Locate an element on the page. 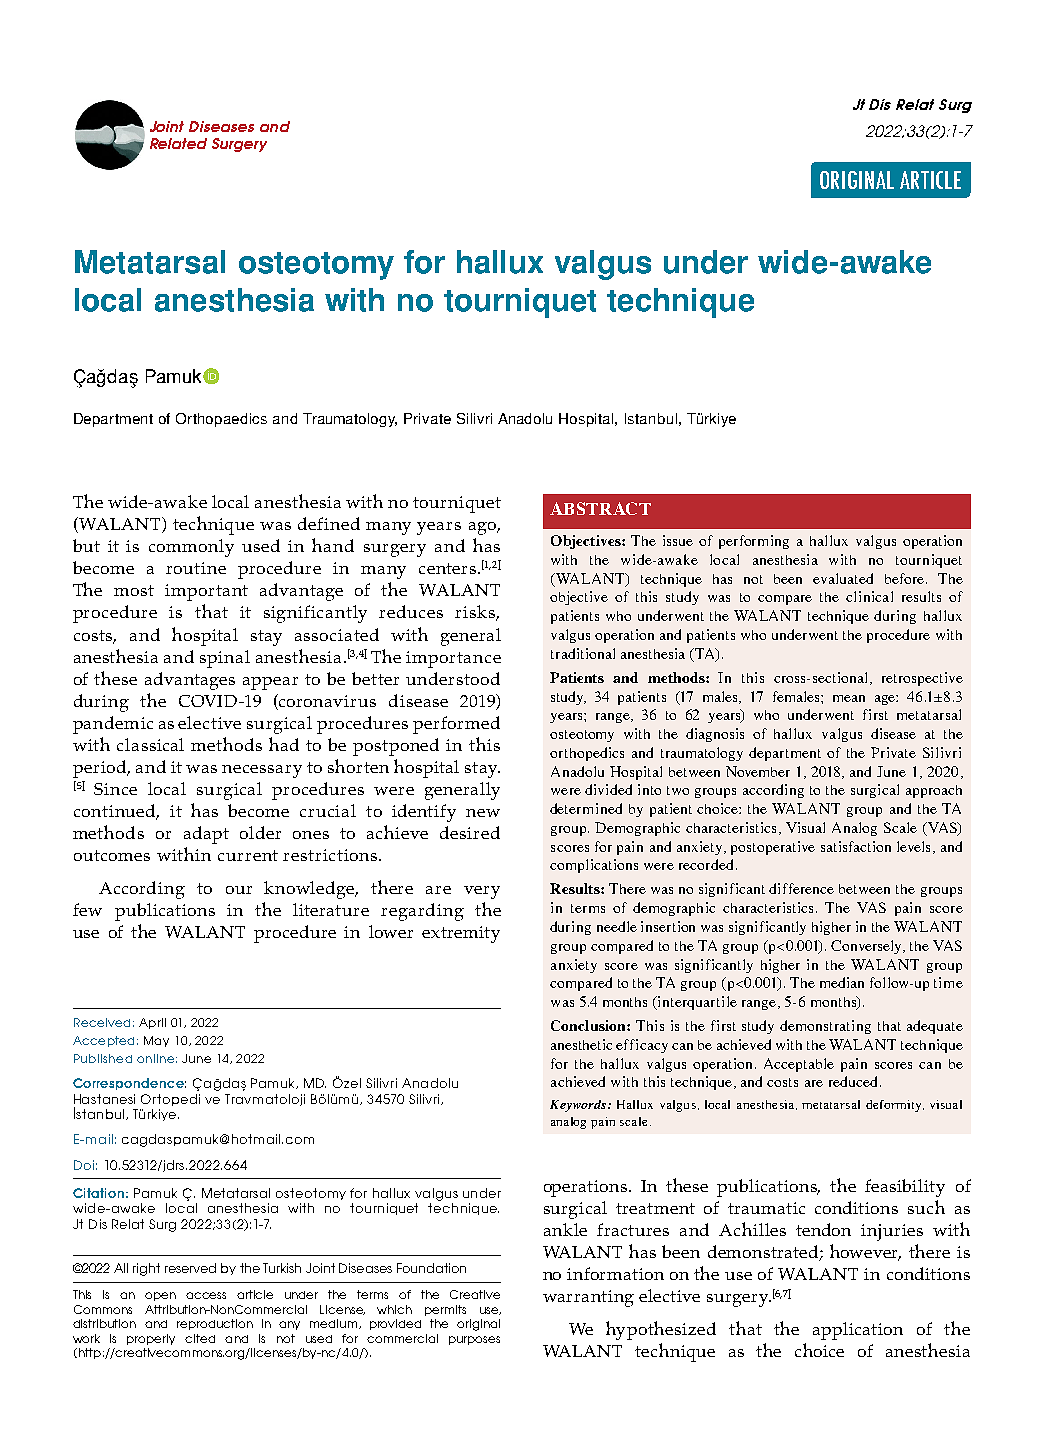 This document has width=1054, height=1435. very is located at coordinates (482, 892).
